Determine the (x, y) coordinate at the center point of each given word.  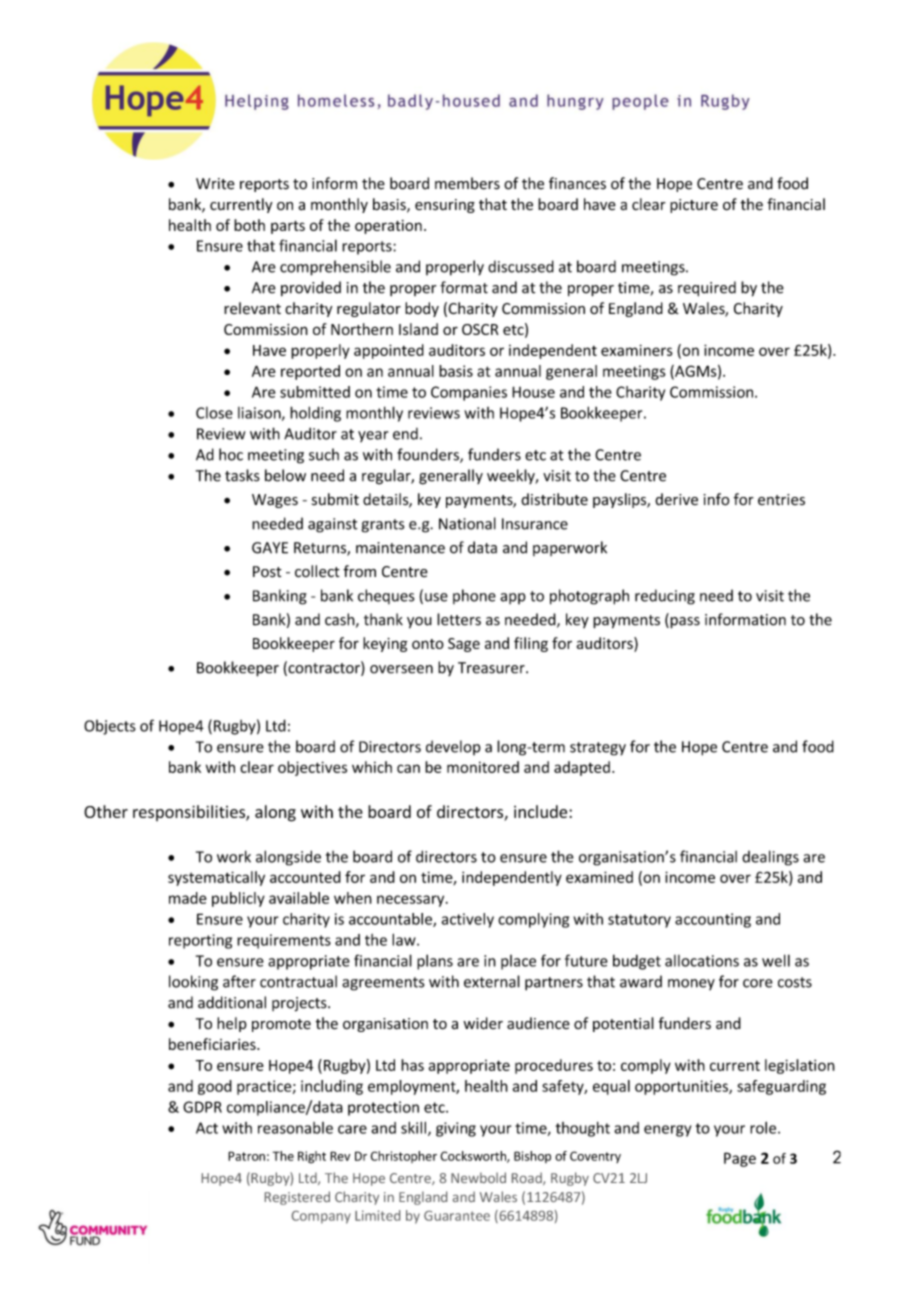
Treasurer (492, 668)
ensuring (445, 206)
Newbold (478, 1177)
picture (694, 206)
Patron (246, 1156)
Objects (110, 727)
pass (684, 623)
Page (740, 1159)
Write (215, 184)
